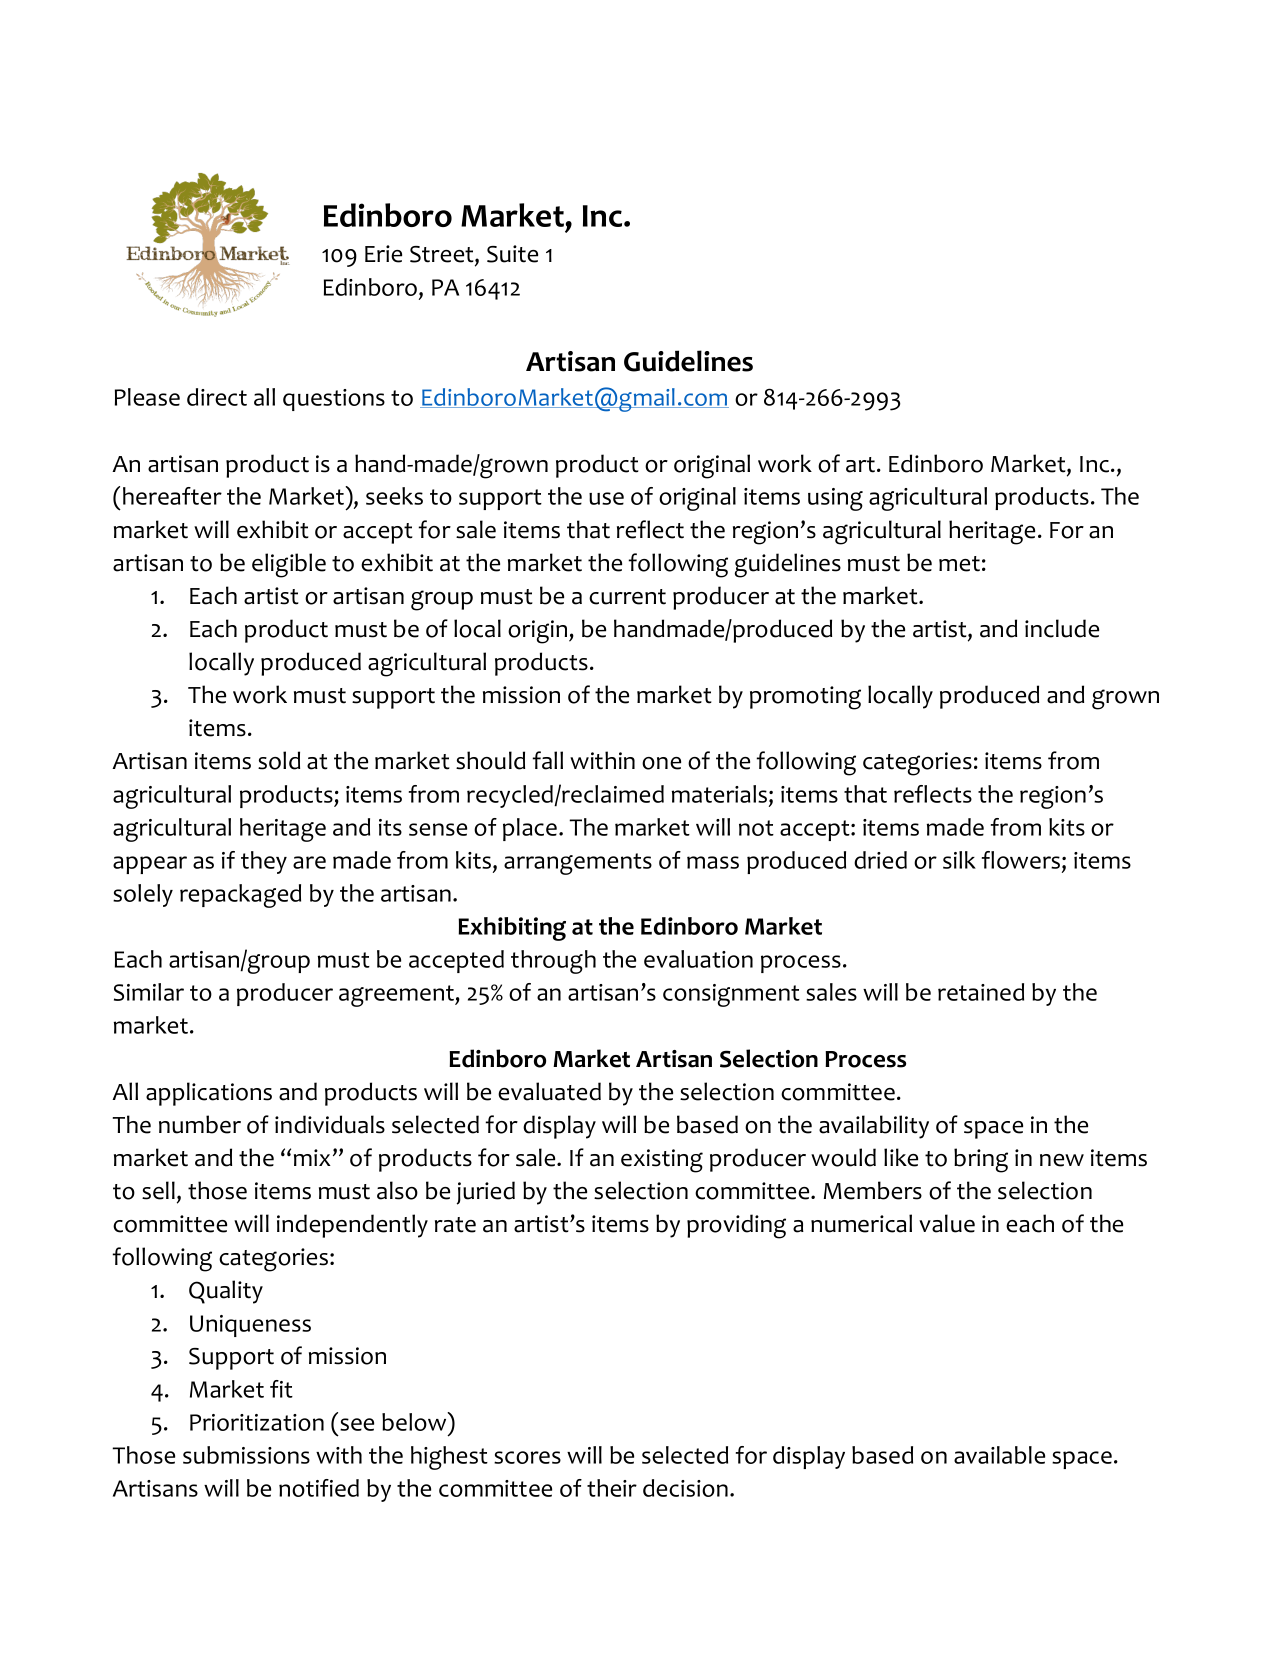 The height and width of the page is (1656, 1280). I want to click on Erie, so click(383, 254).
